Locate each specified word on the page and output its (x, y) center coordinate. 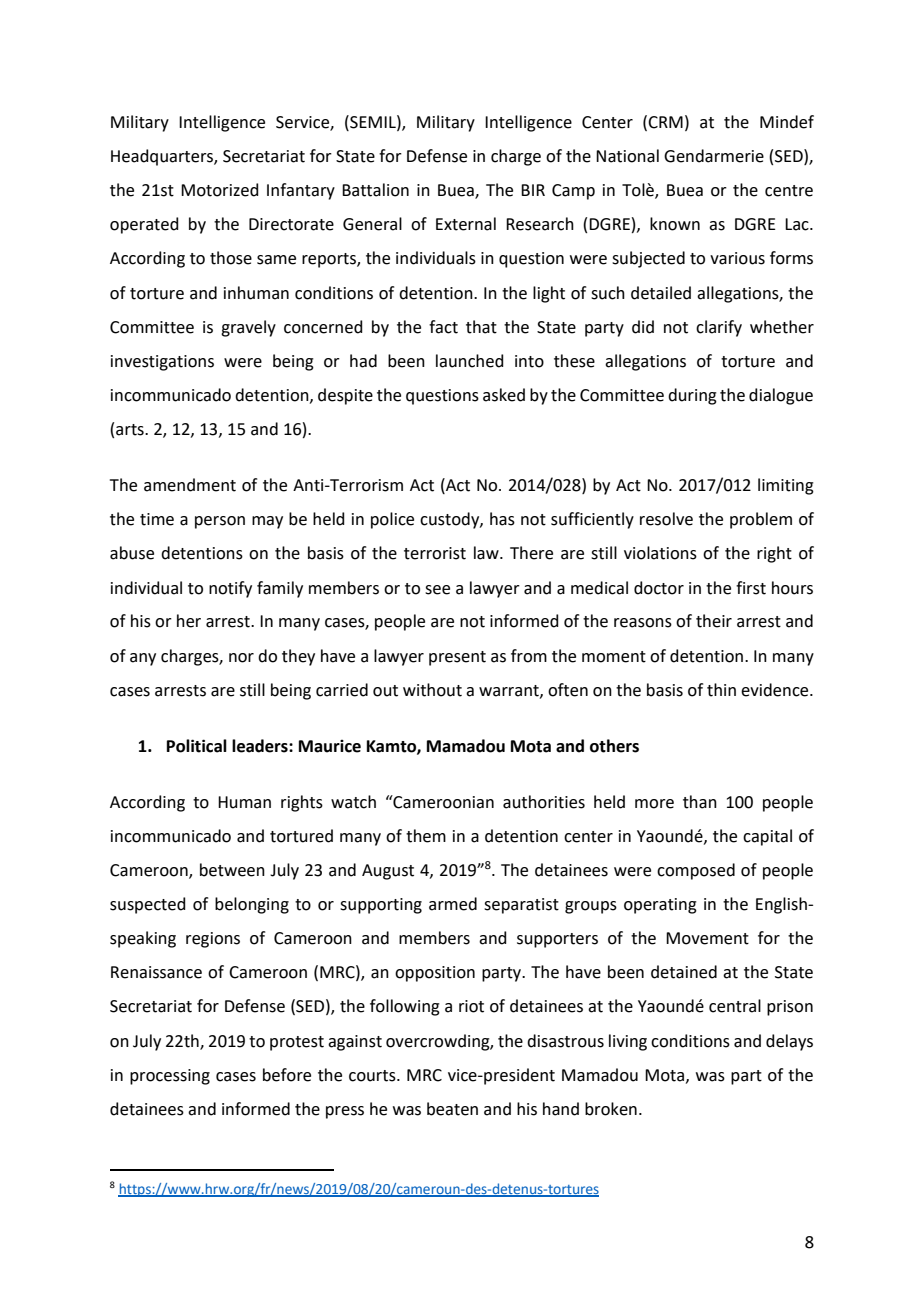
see (437, 590)
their (714, 621)
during (692, 396)
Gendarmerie (714, 156)
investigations (162, 363)
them (426, 836)
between (232, 870)
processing (170, 1077)
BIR (533, 190)
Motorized (220, 190)
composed (696, 871)
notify (230, 589)
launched (470, 361)
